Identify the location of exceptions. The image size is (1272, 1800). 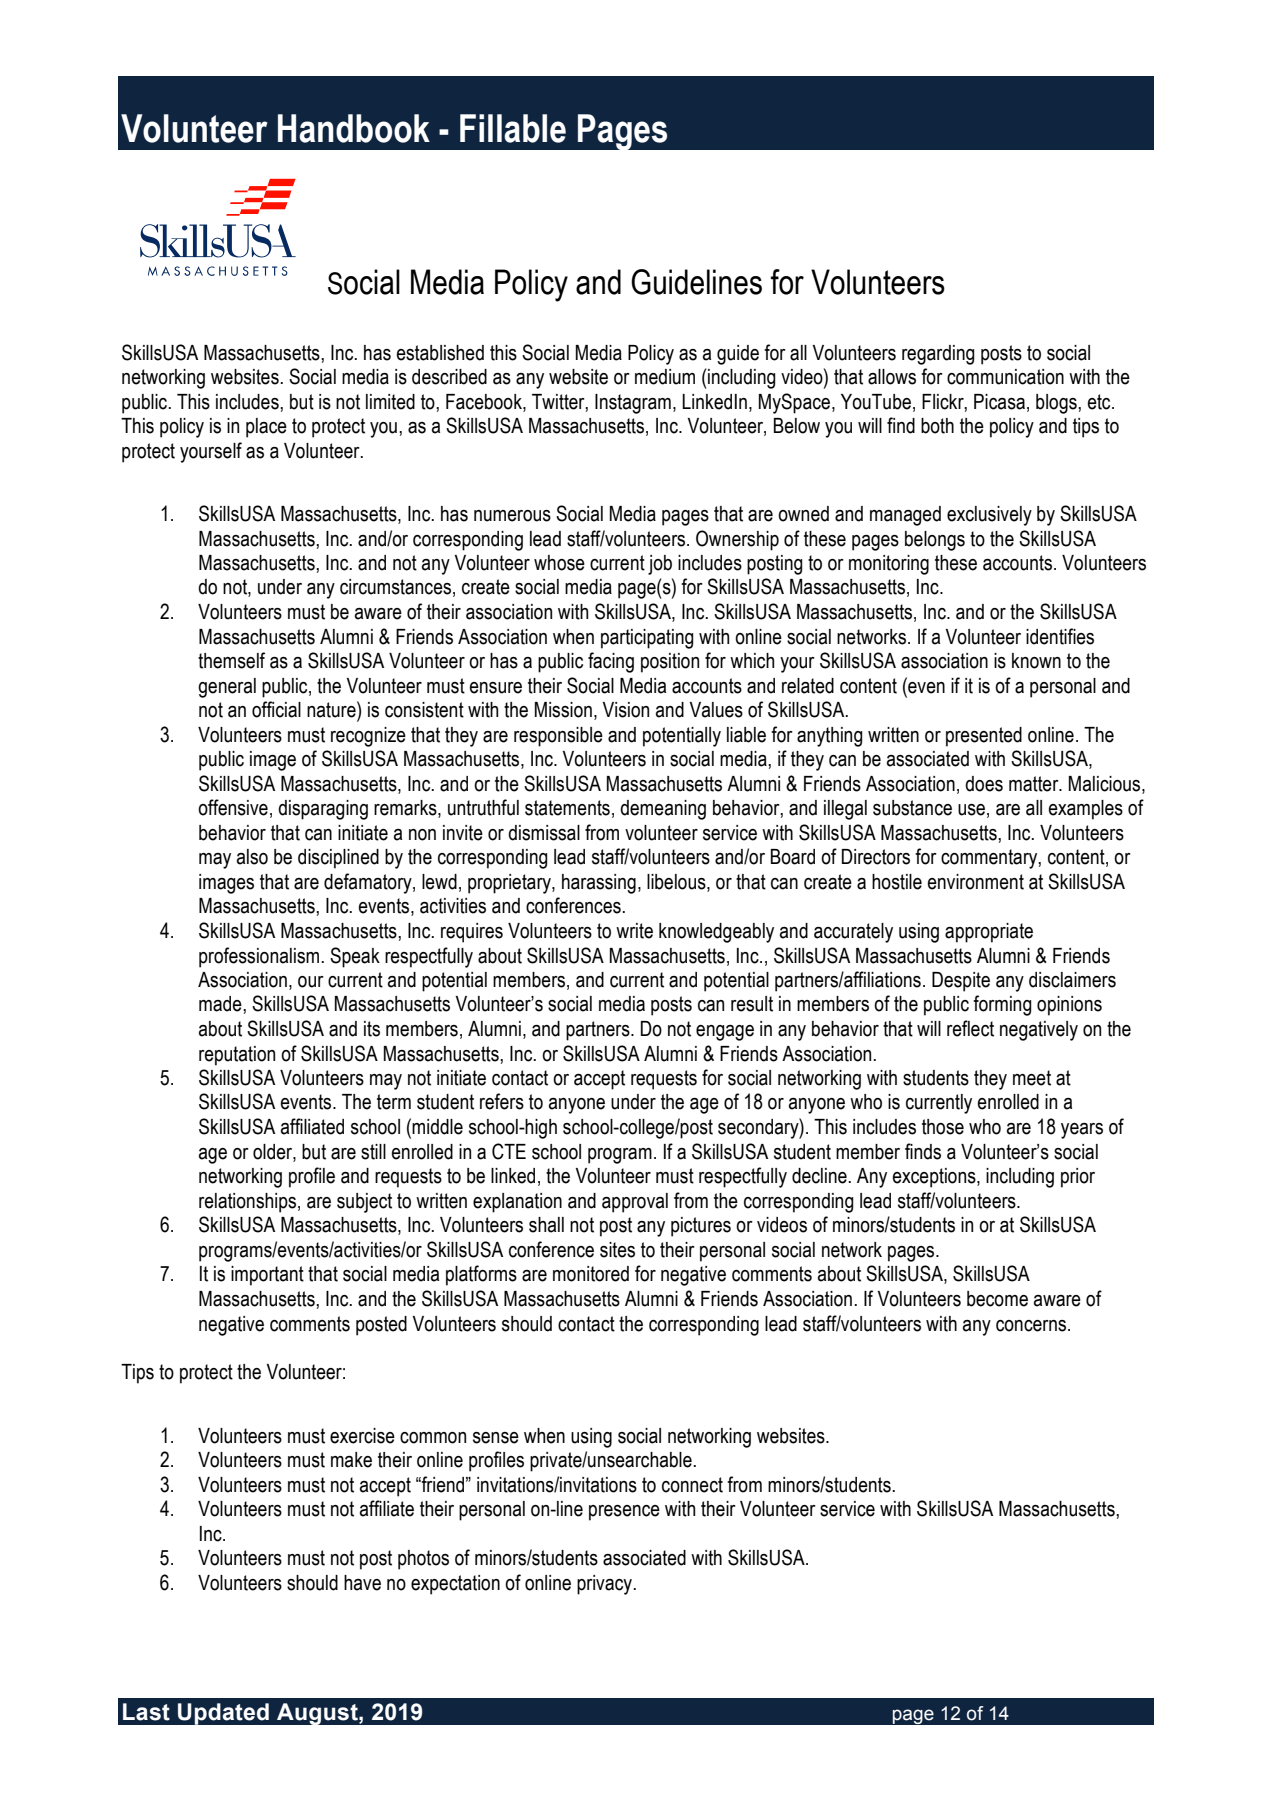
(935, 1178).
